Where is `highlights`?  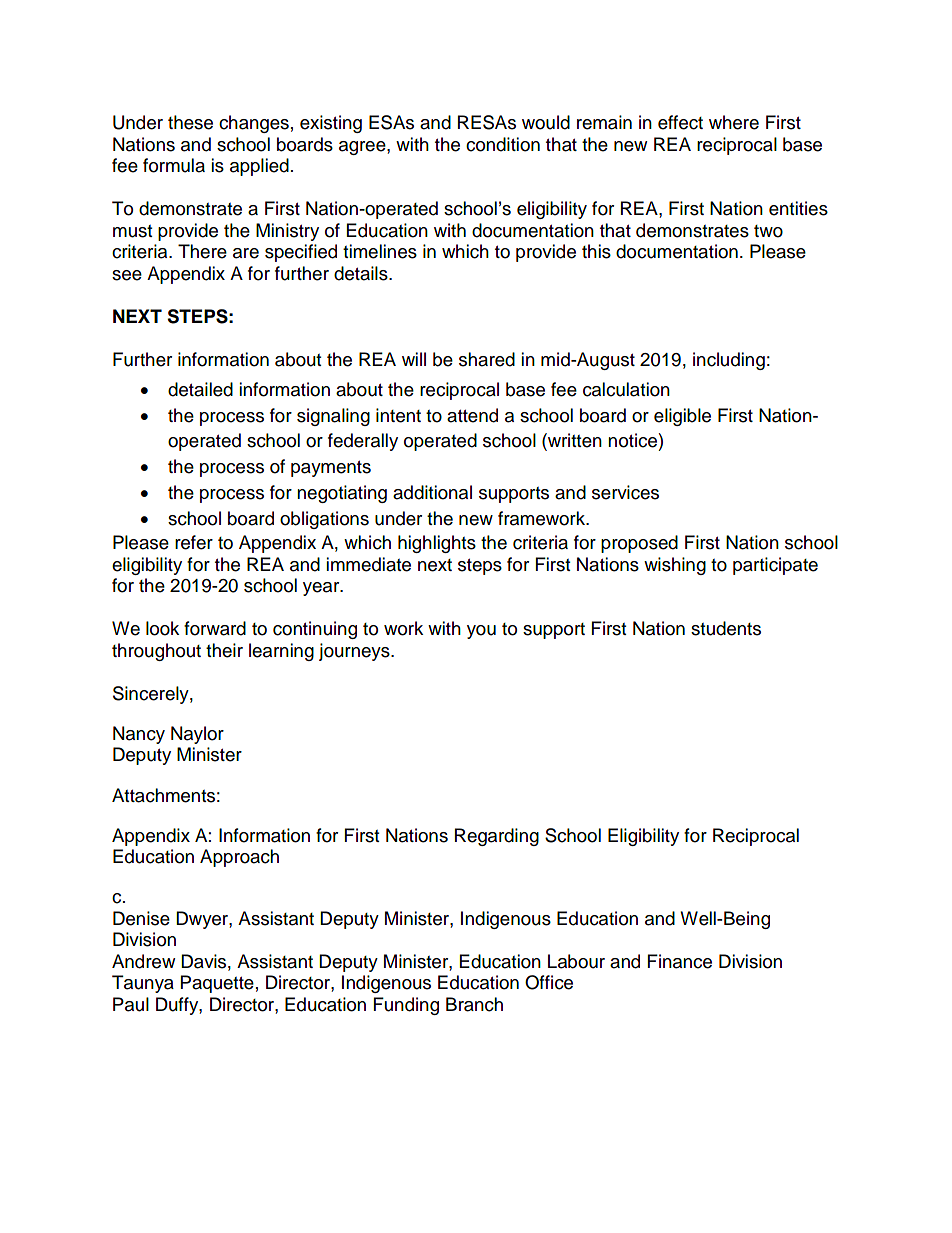
highlights is located at coordinates (437, 544).
